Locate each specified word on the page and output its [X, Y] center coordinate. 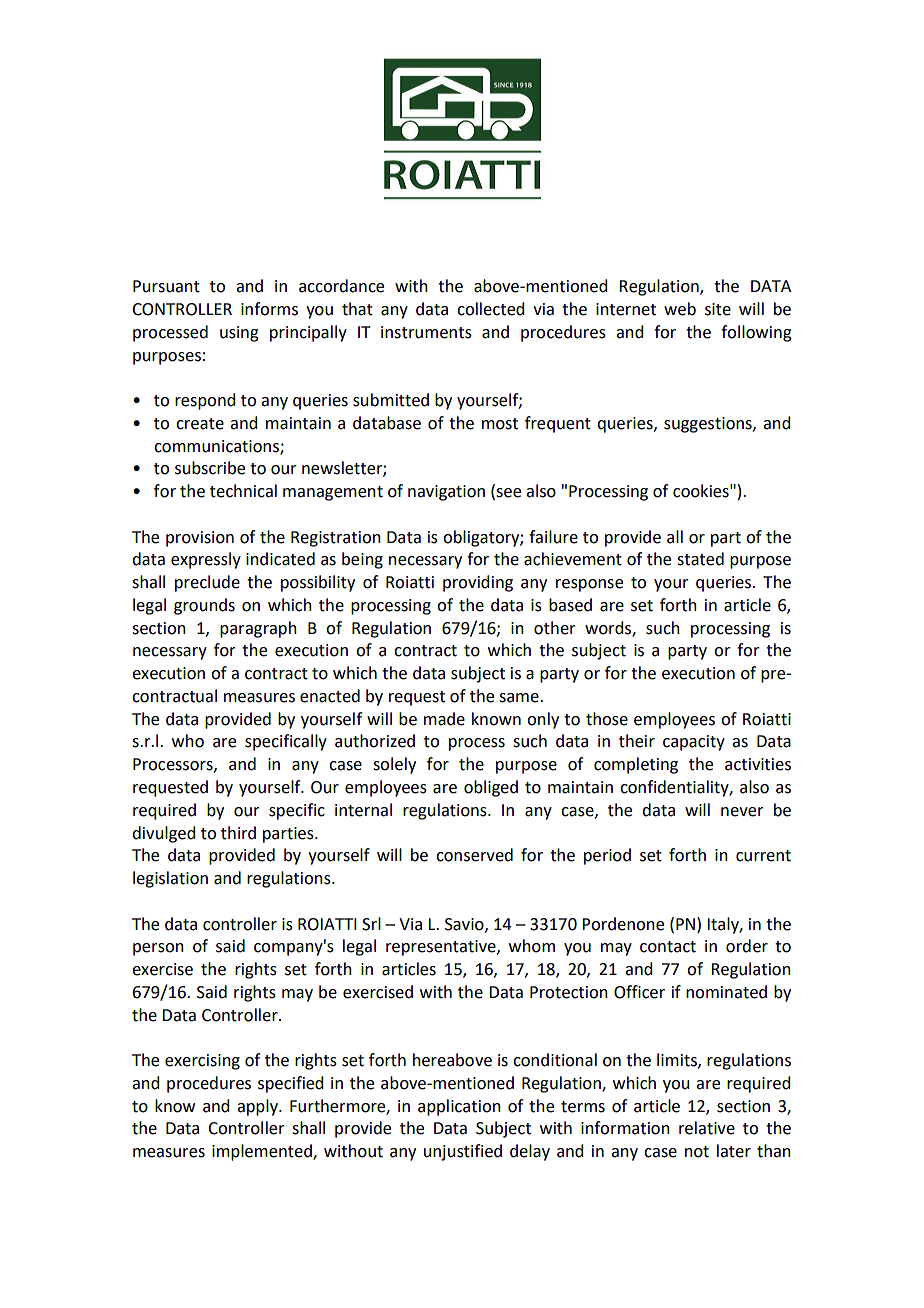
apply [258, 1107]
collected [490, 309]
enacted [330, 696]
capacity [694, 743]
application [459, 1107]
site [718, 309]
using [239, 334]
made [444, 719]
